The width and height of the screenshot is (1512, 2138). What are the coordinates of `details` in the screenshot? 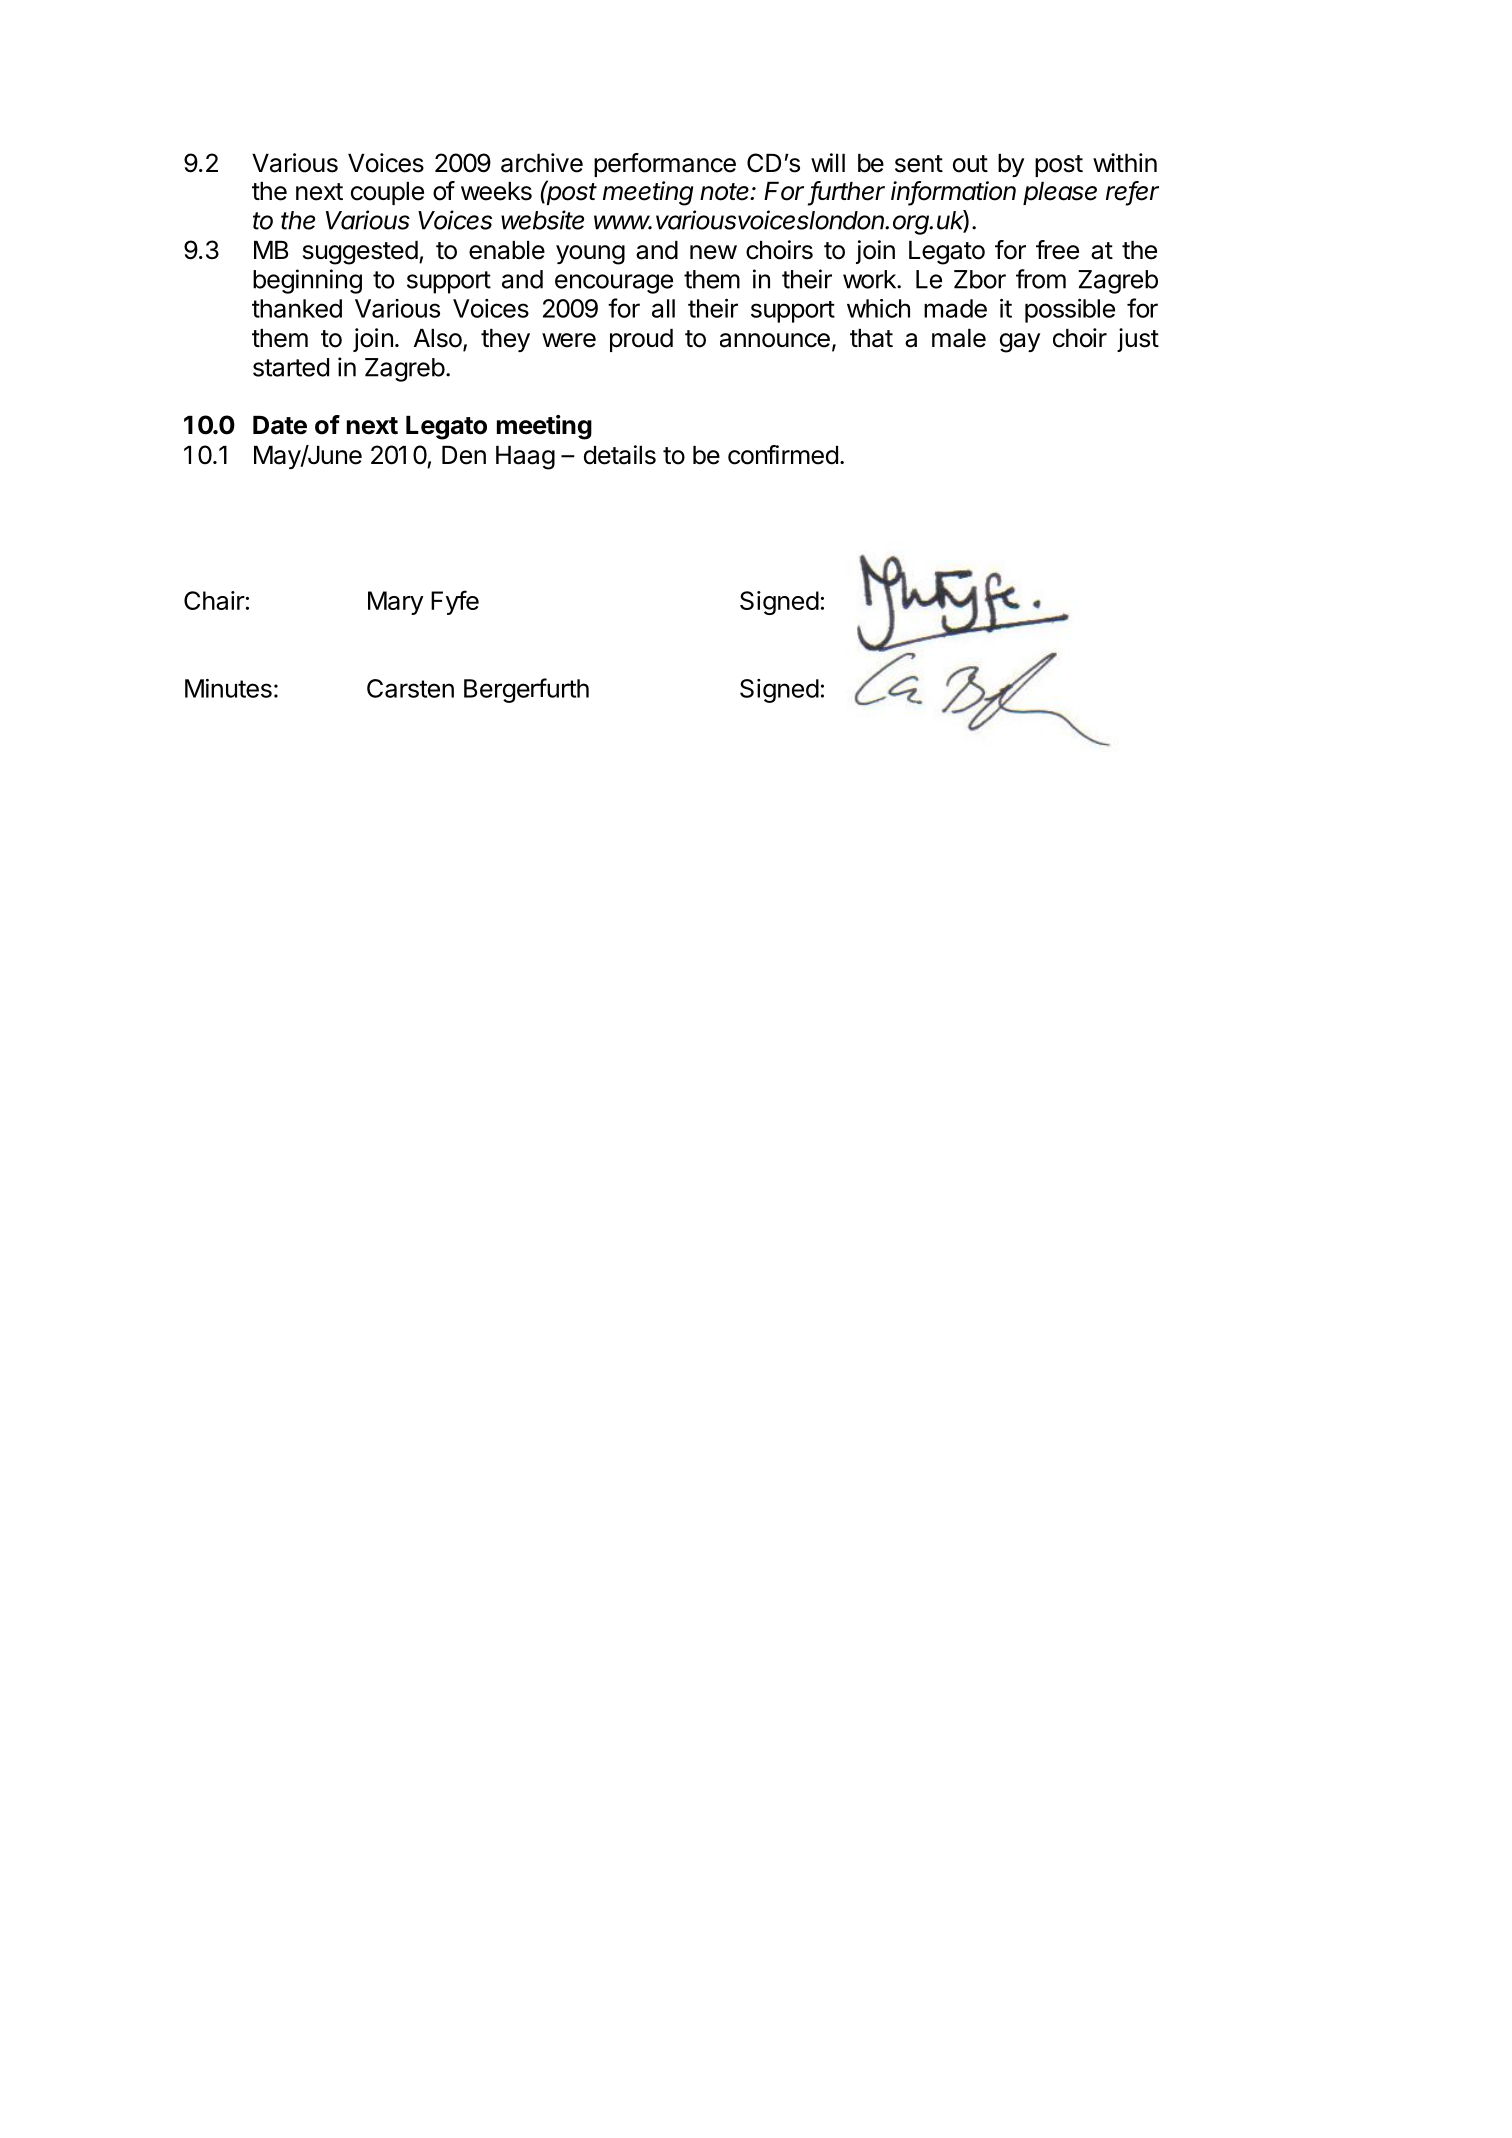 It's located at (620, 455).
